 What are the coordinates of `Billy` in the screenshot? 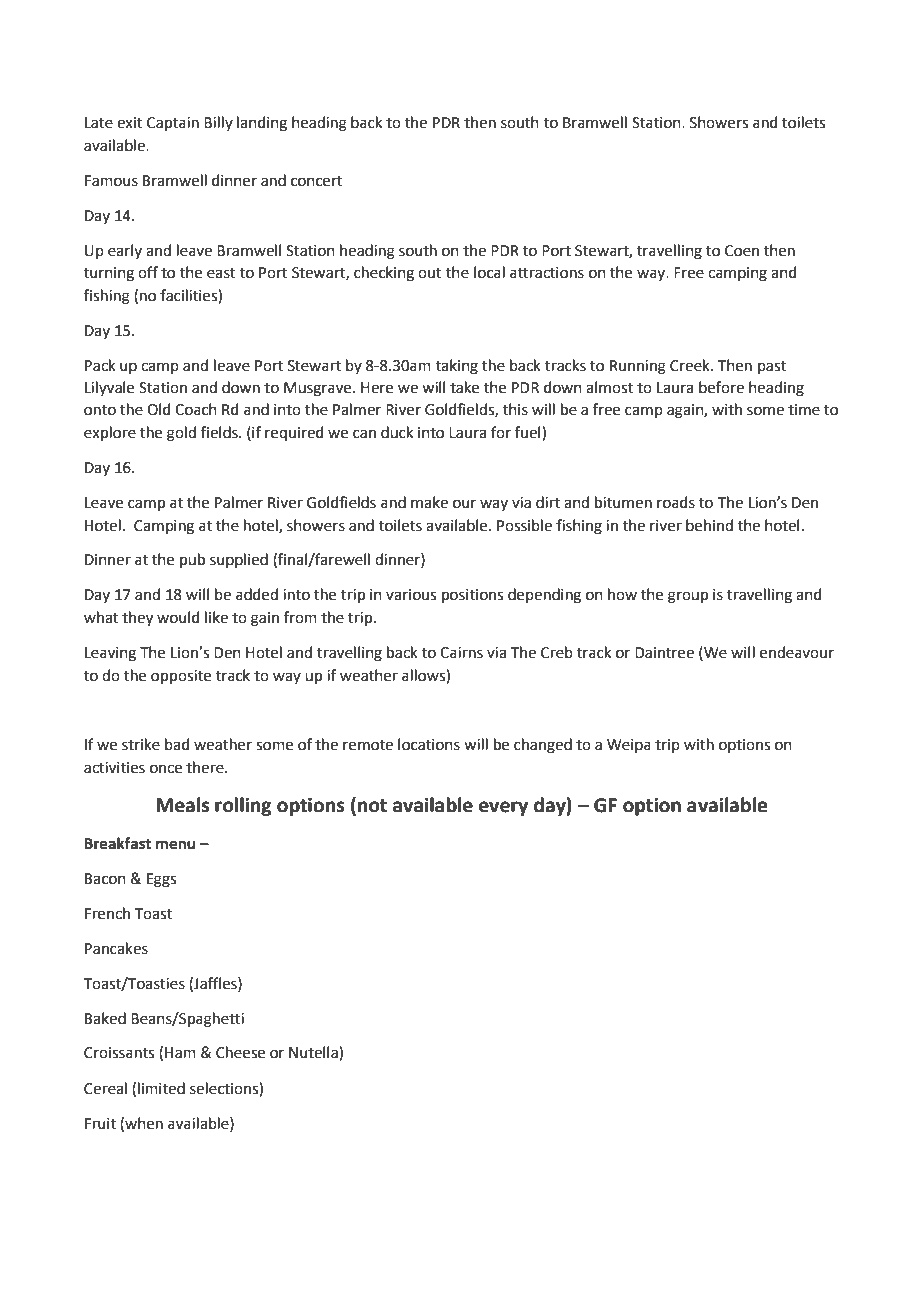 It's located at (218, 123).
